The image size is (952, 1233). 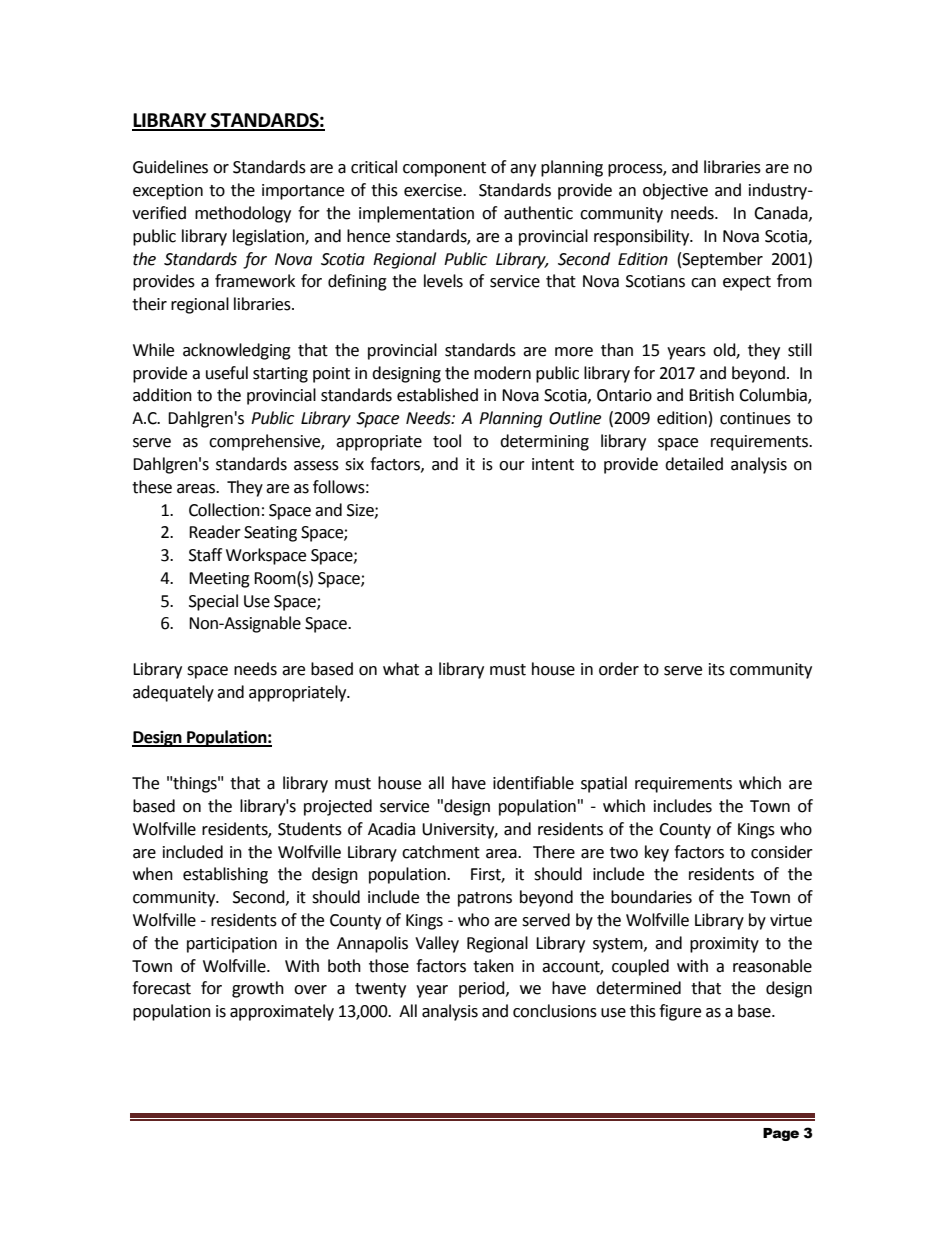 What do you see at coordinates (675, 191) in the page?
I see `objective` at bounding box center [675, 191].
